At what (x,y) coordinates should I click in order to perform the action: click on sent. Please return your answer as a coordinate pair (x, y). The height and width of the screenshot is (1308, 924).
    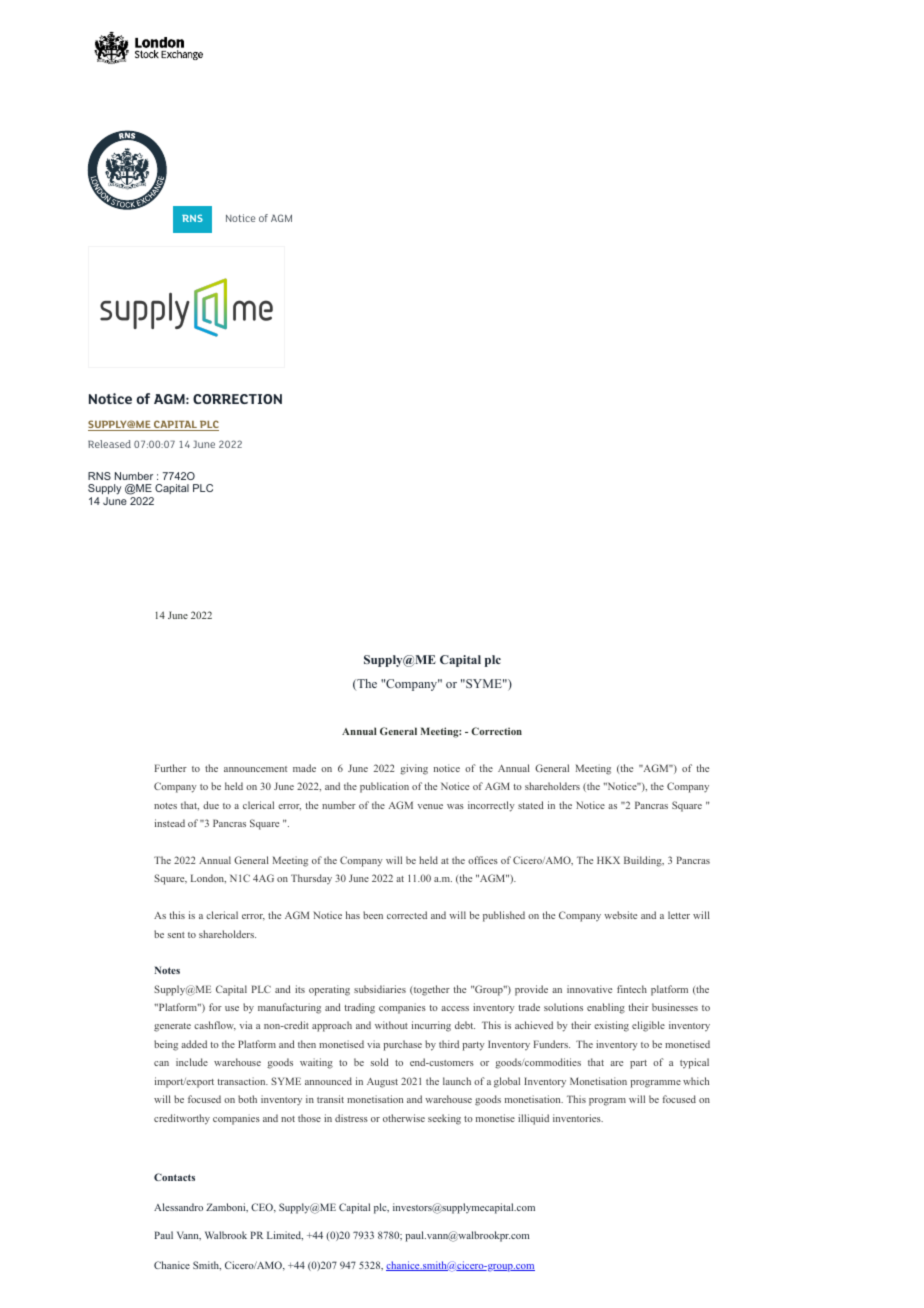
    Looking at the image, I should click on (176, 935).
